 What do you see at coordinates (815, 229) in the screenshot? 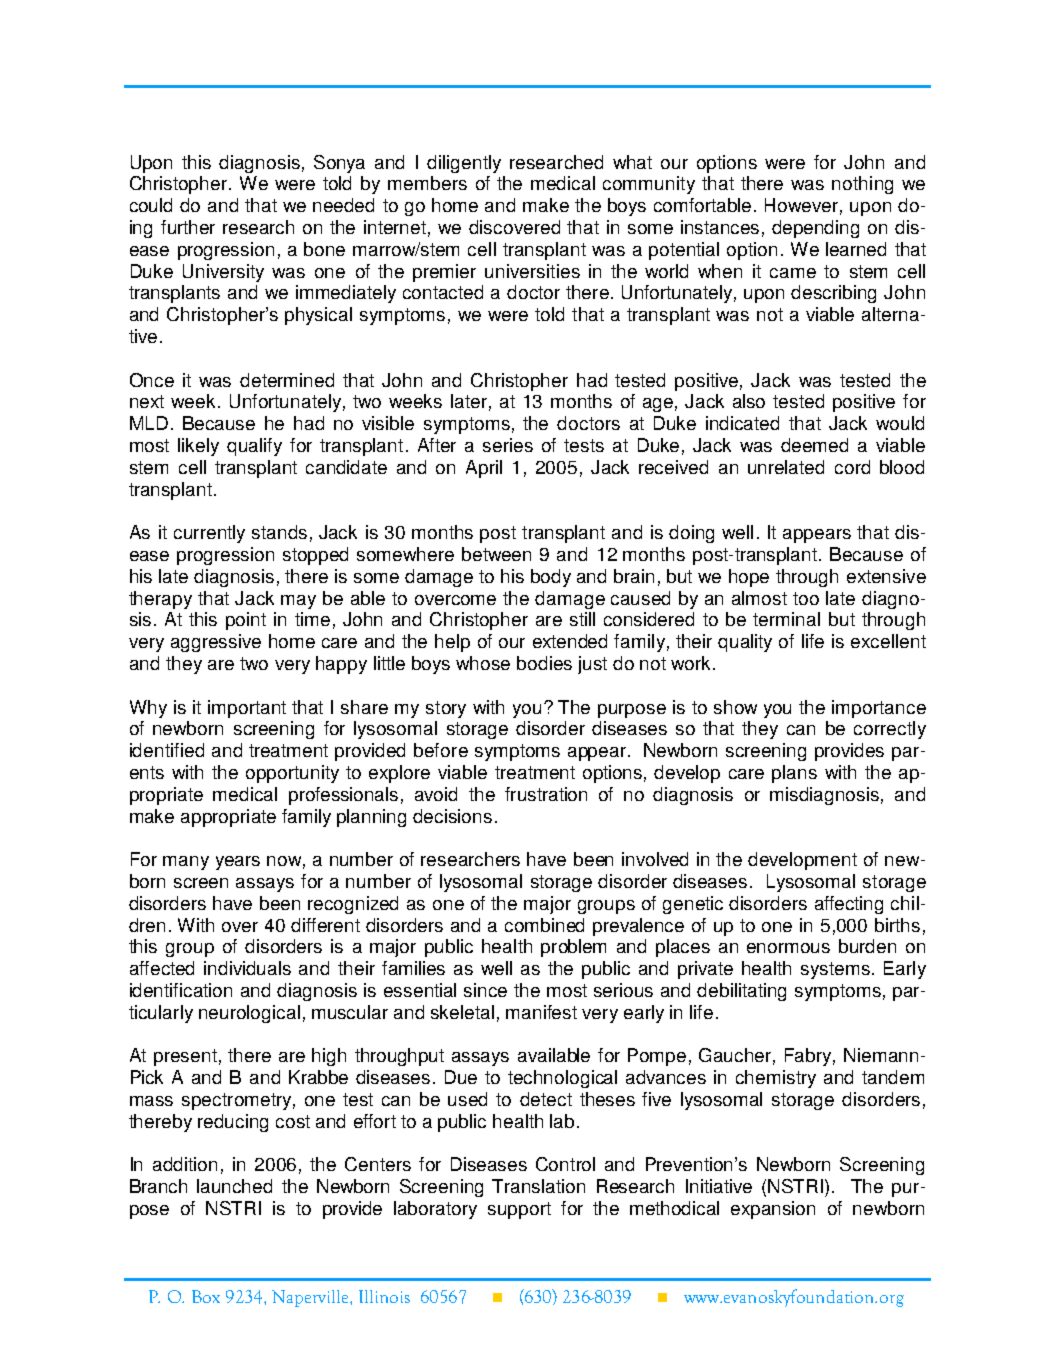
I see `depending` at bounding box center [815, 229].
